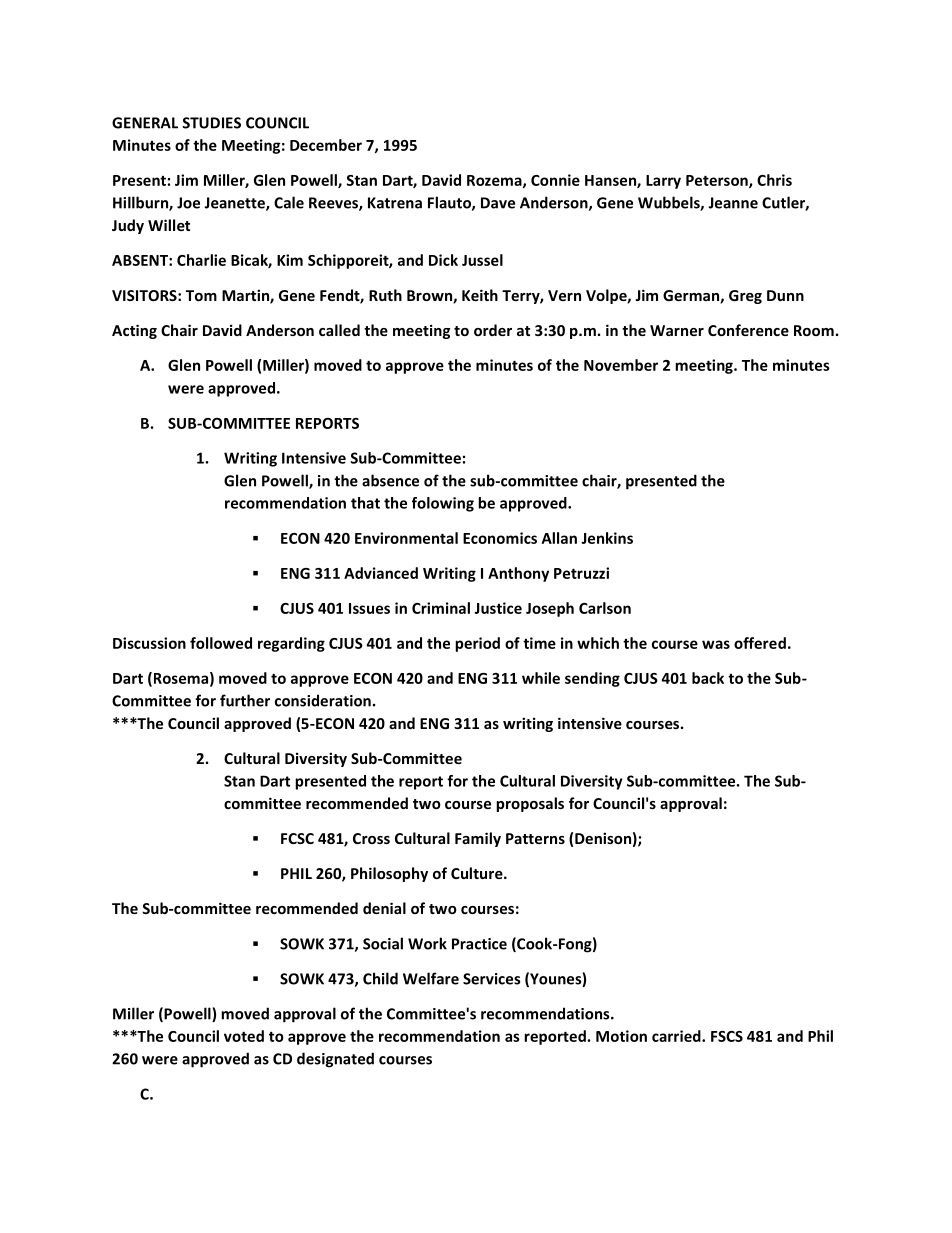 The width and height of the document is (952, 1233). What do you see at coordinates (716, 644) in the document?
I see `was` at bounding box center [716, 644].
